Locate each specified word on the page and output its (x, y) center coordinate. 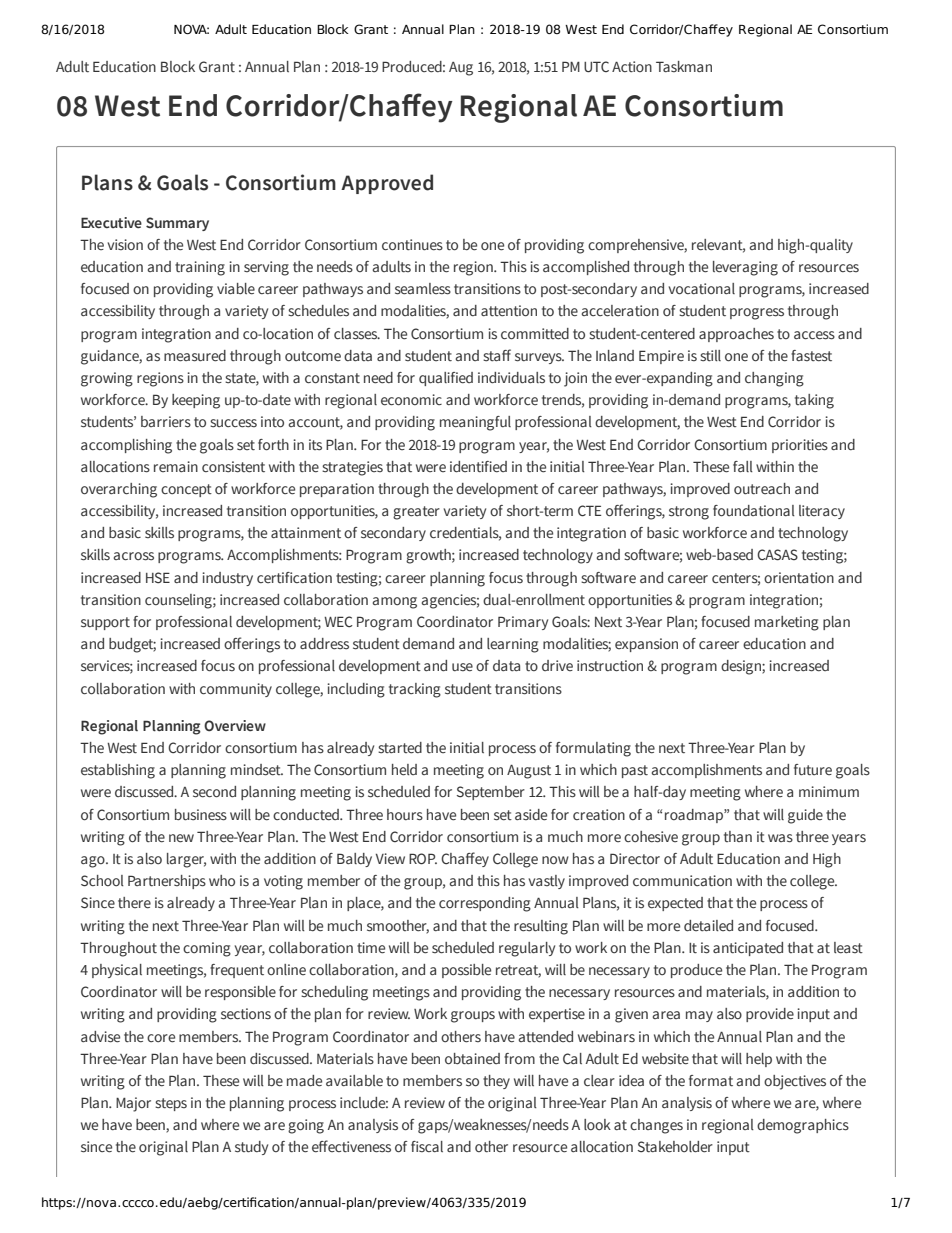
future (813, 770)
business (201, 815)
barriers (166, 422)
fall (743, 466)
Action (632, 66)
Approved (387, 184)
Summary (177, 224)
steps (171, 1104)
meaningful (475, 423)
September (491, 793)
